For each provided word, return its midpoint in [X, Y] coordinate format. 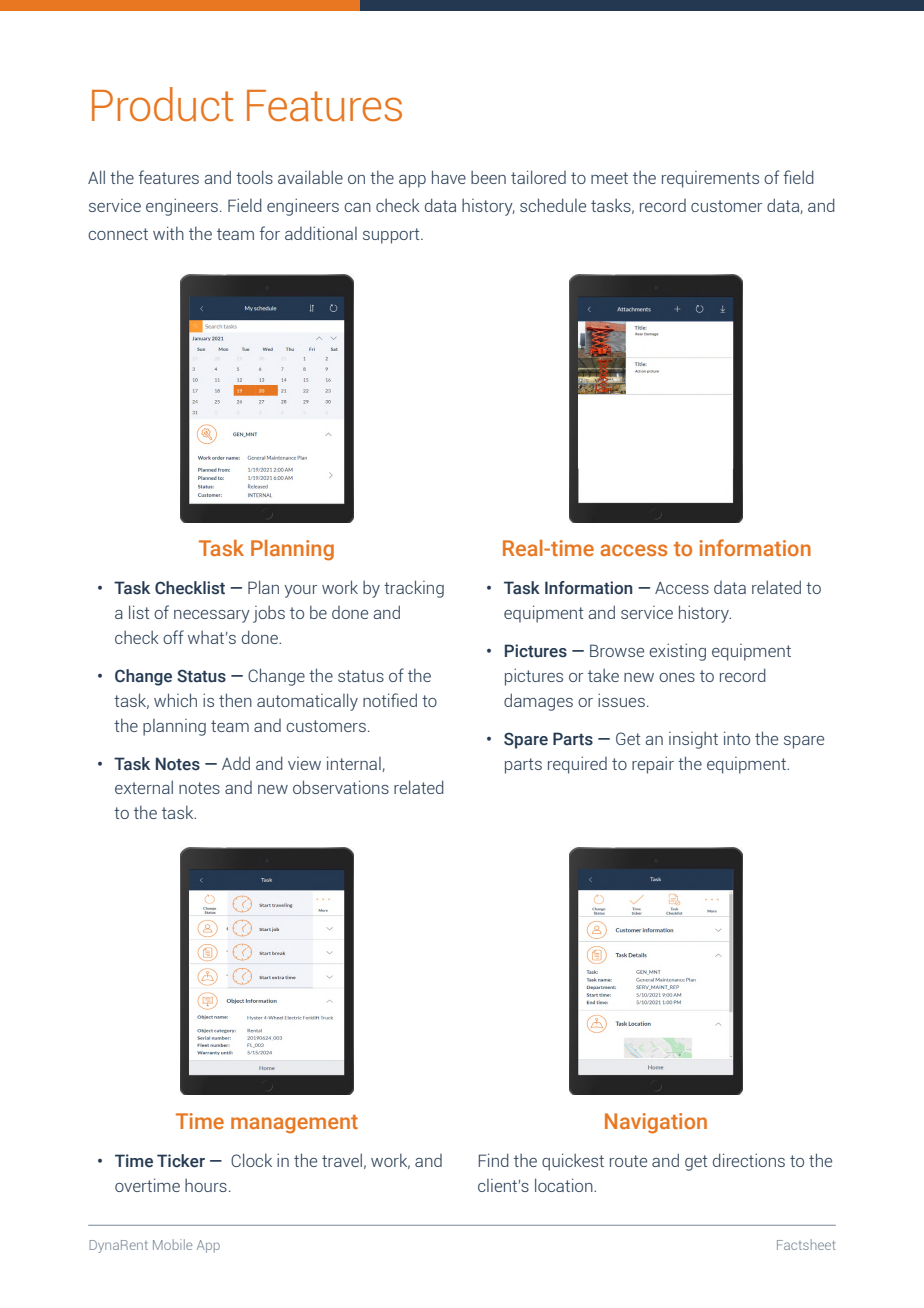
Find [494, 1160]
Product [162, 104]
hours [206, 1185]
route [628, 1161]
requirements [710, 179]
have [449, 177]
